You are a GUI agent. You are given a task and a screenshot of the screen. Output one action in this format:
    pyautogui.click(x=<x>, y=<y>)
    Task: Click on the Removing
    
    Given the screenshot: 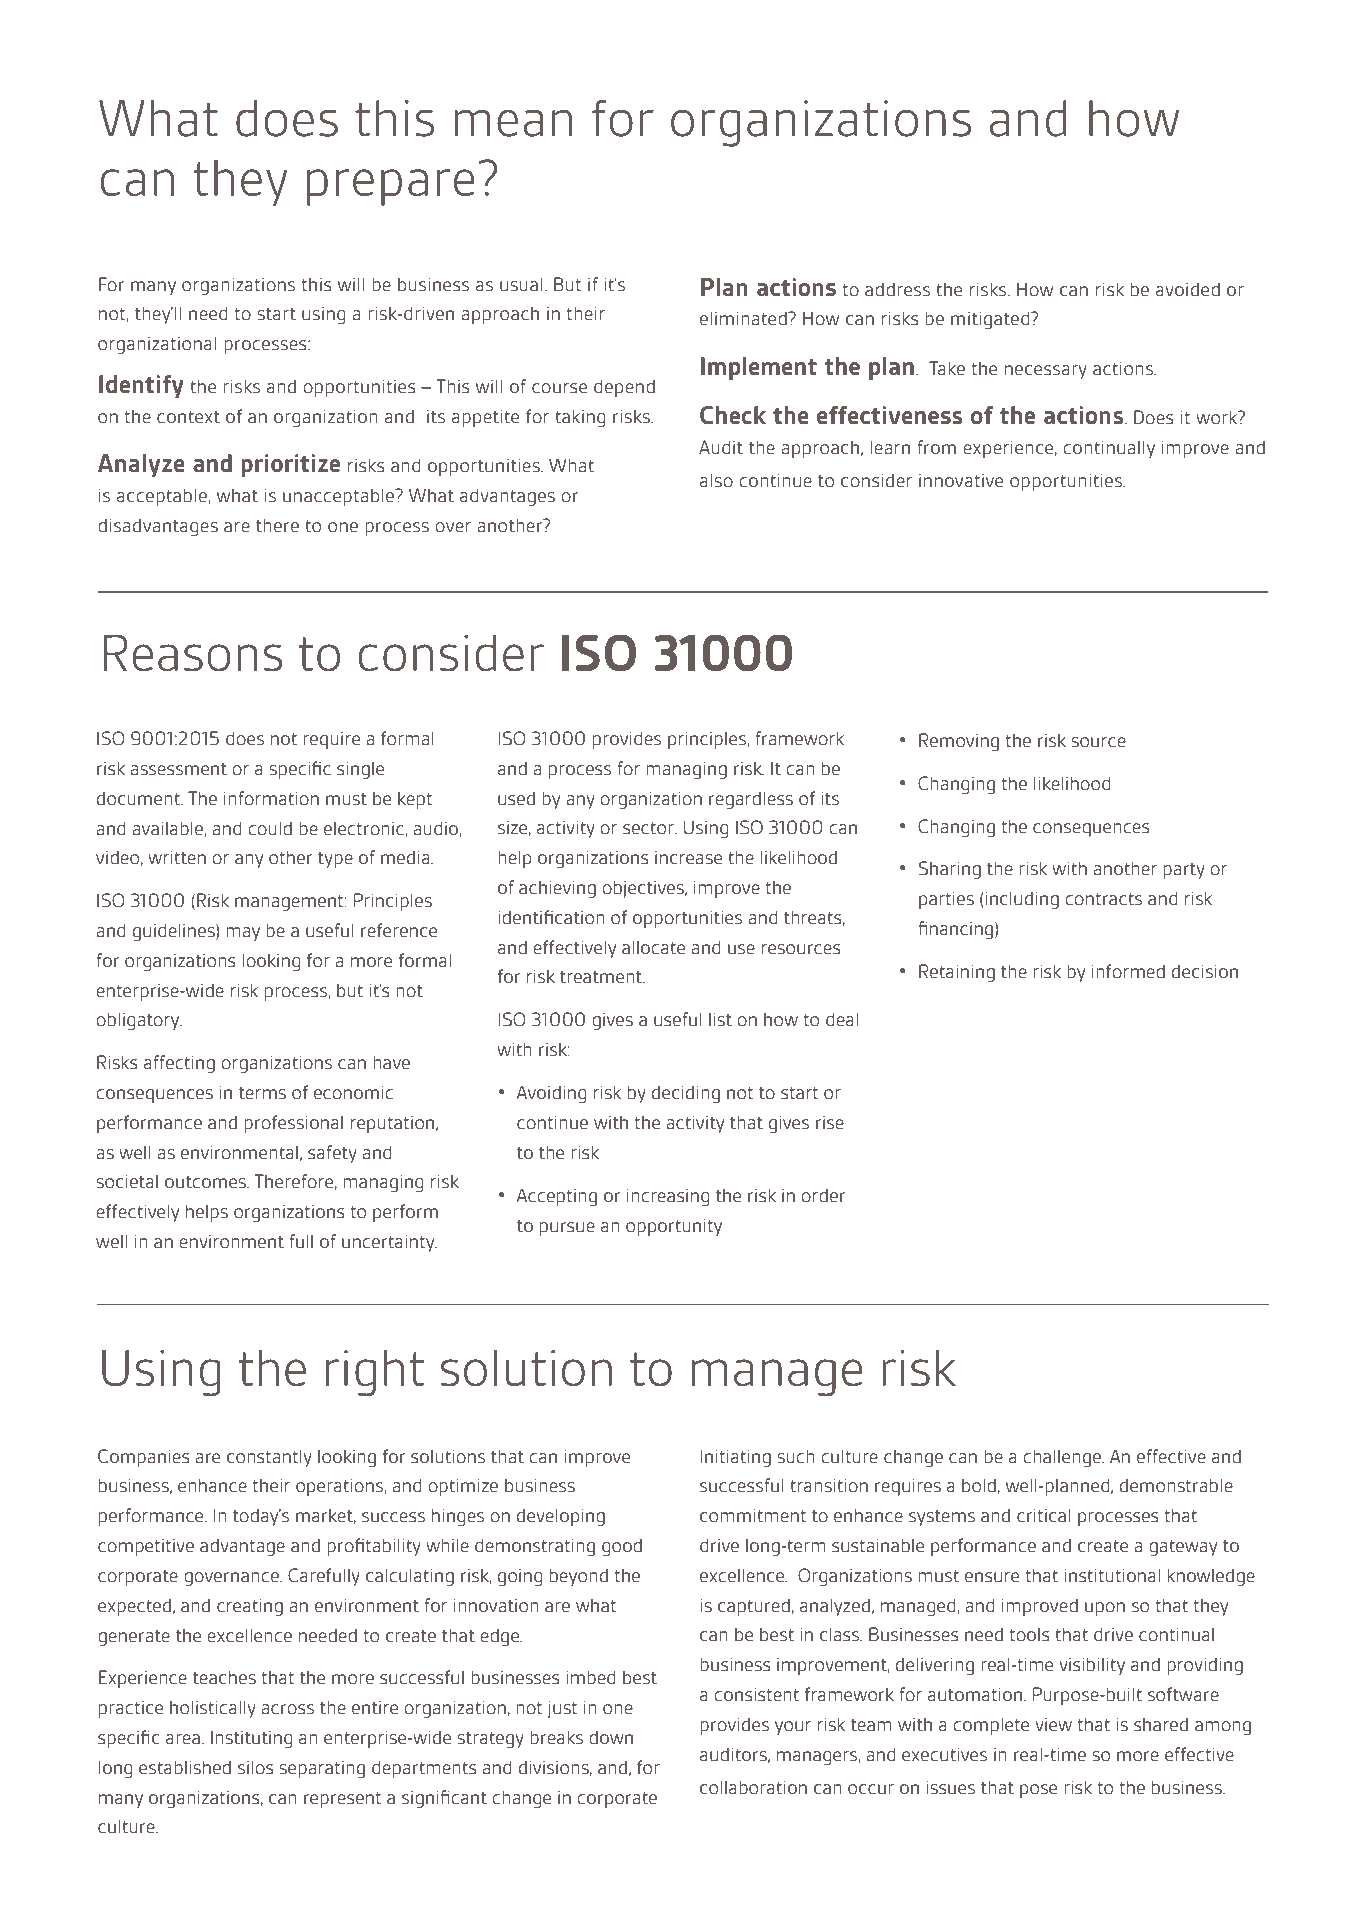 What is the action you would take?
    pyautogui.click(x=959, y=742)
